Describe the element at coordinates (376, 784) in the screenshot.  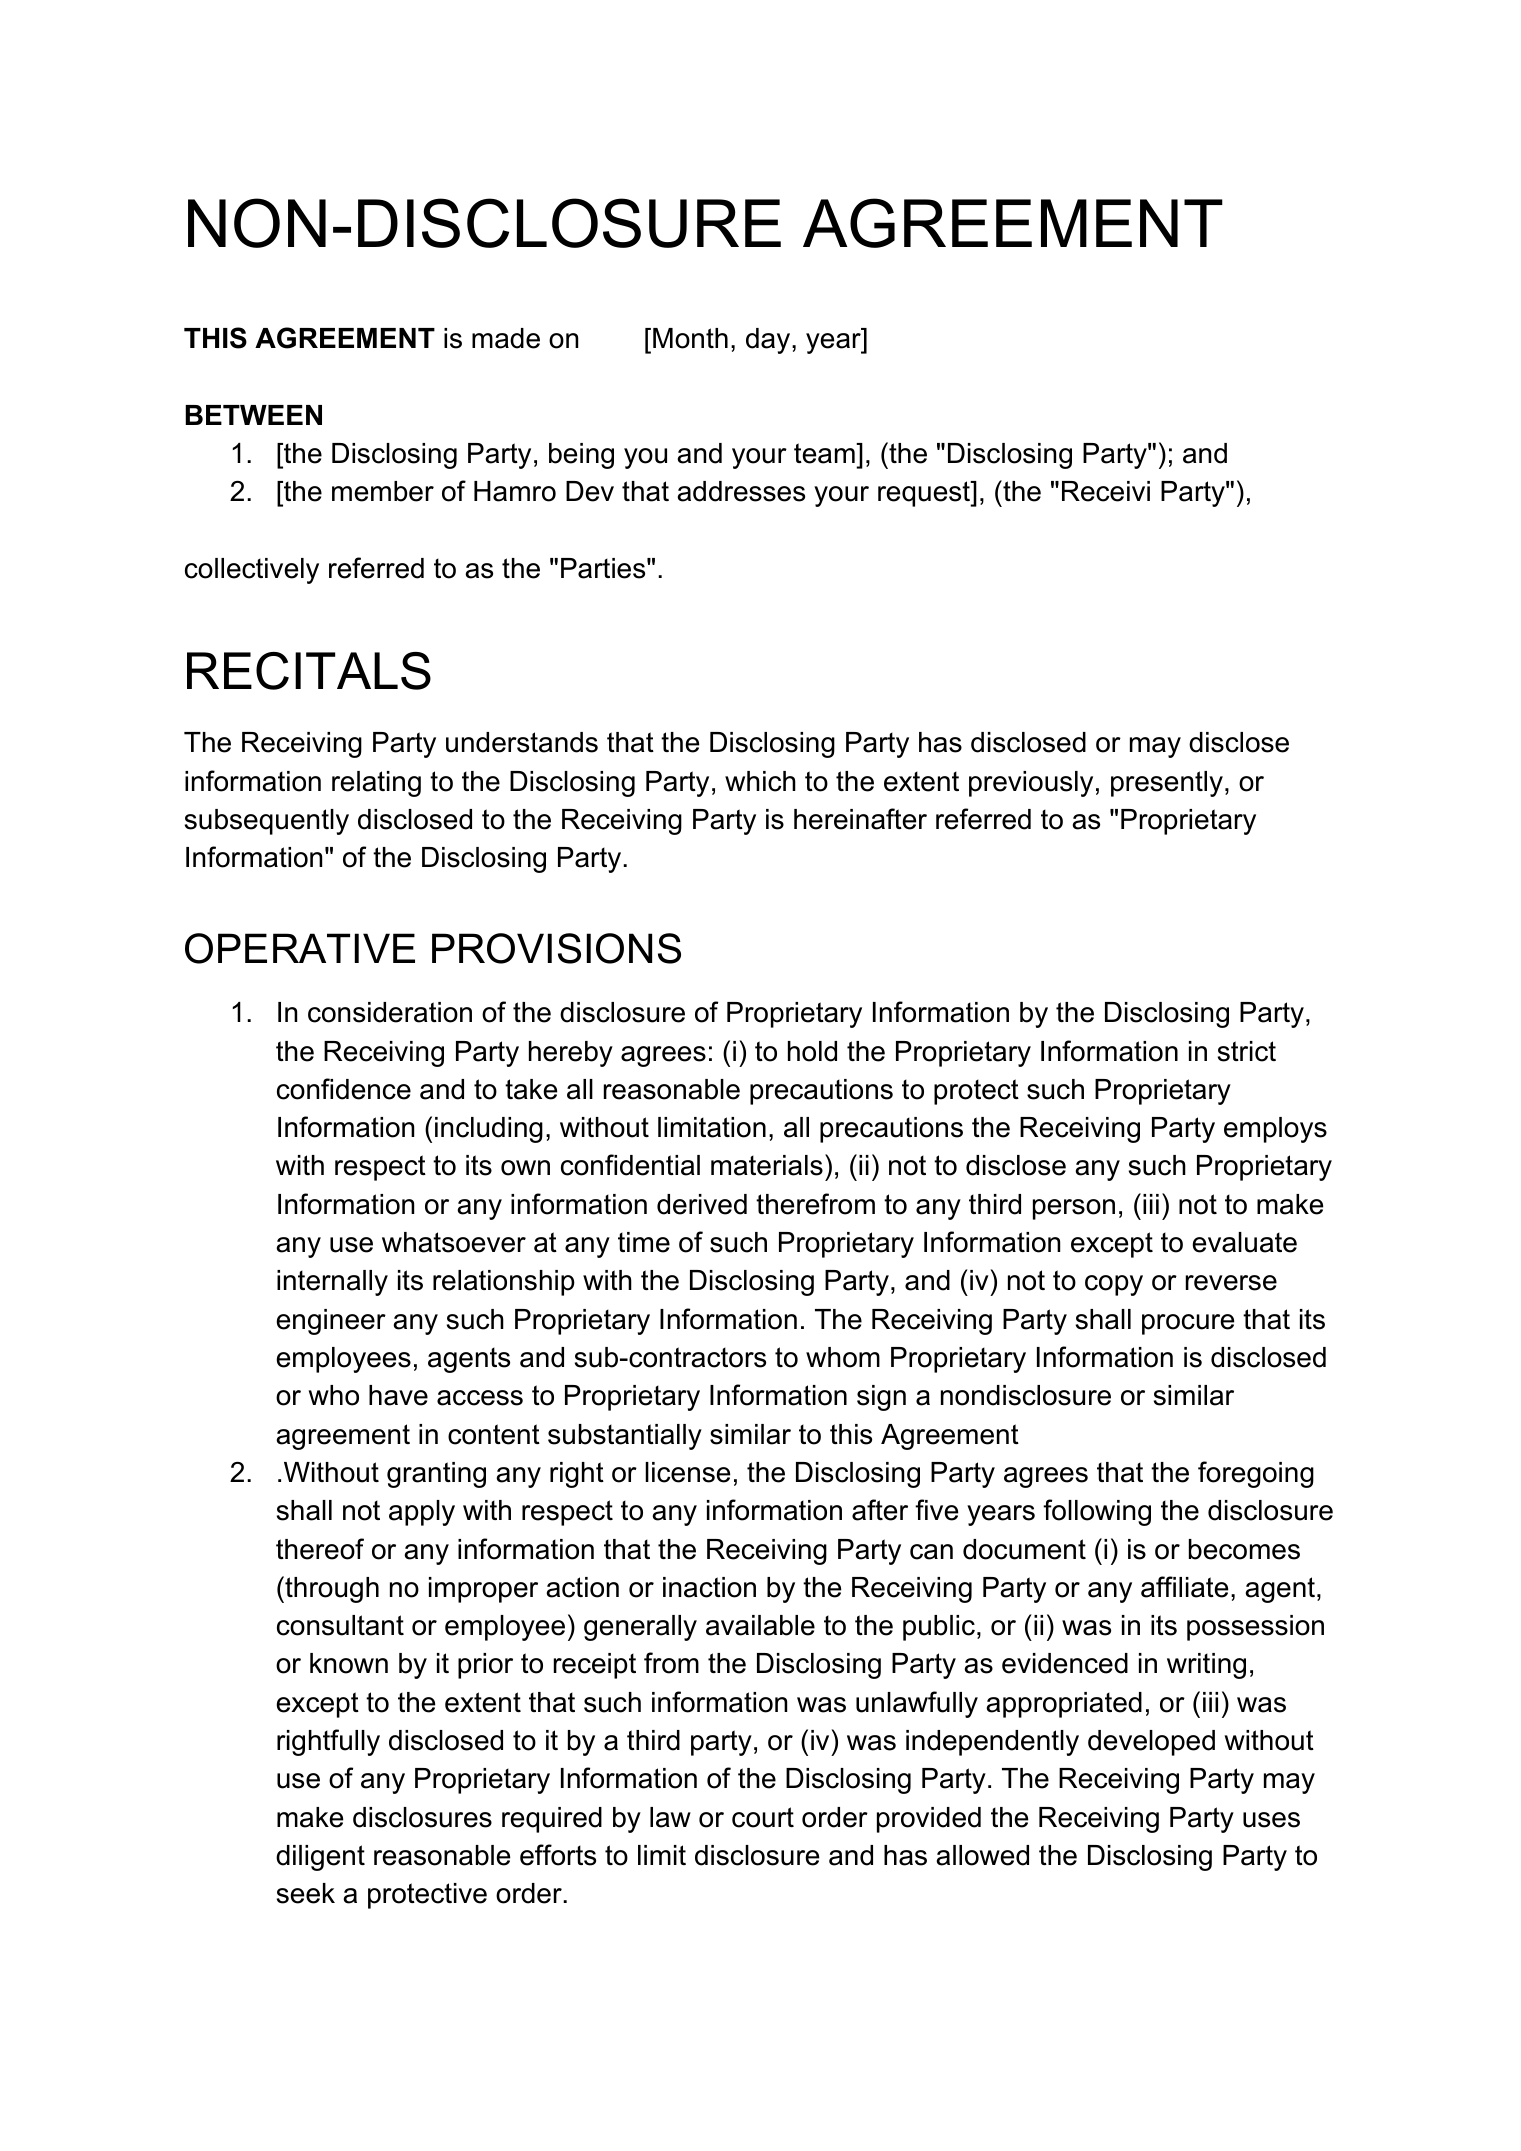
I see `relating` at that location.
